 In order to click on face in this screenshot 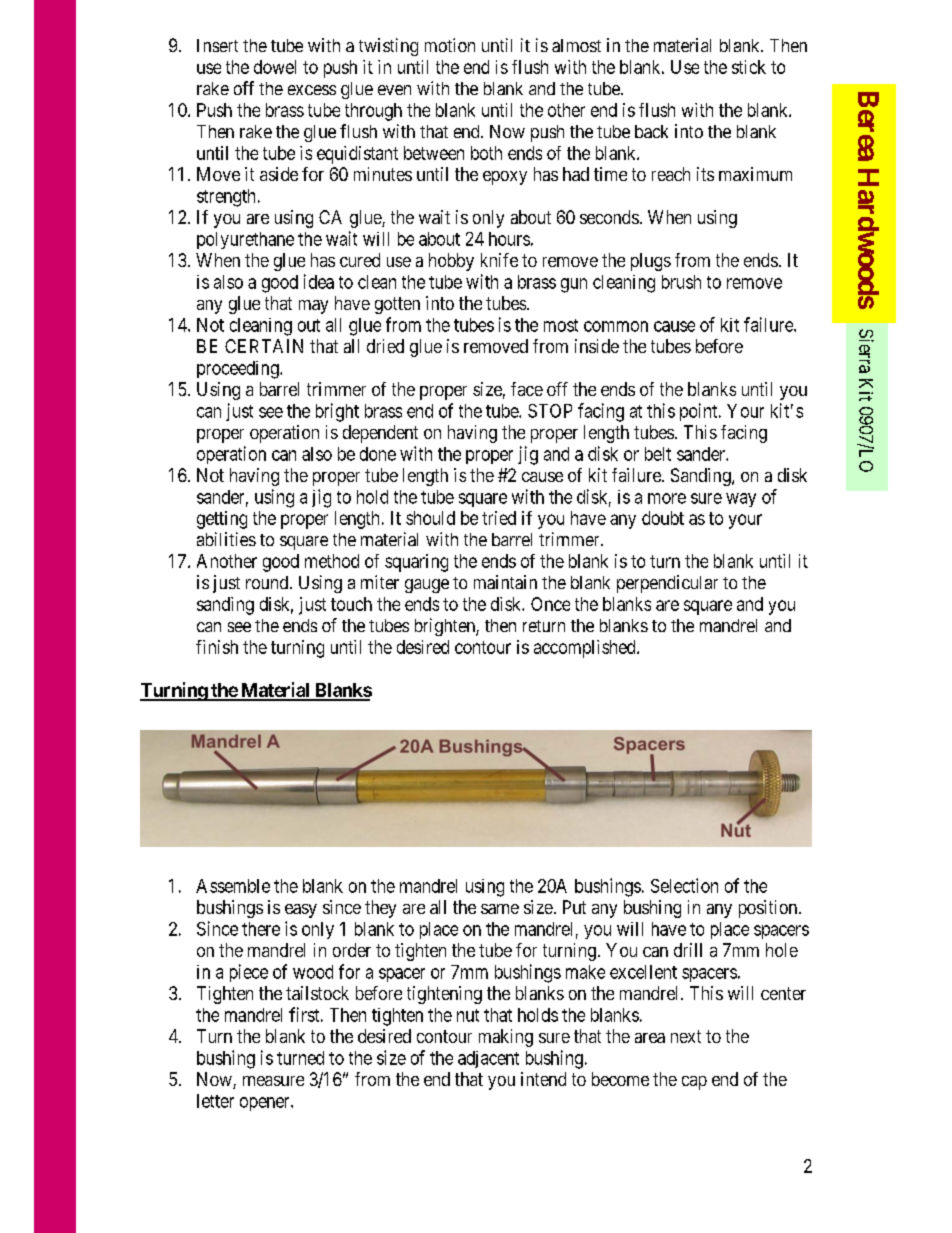, I will do `click(527, 389)`.
